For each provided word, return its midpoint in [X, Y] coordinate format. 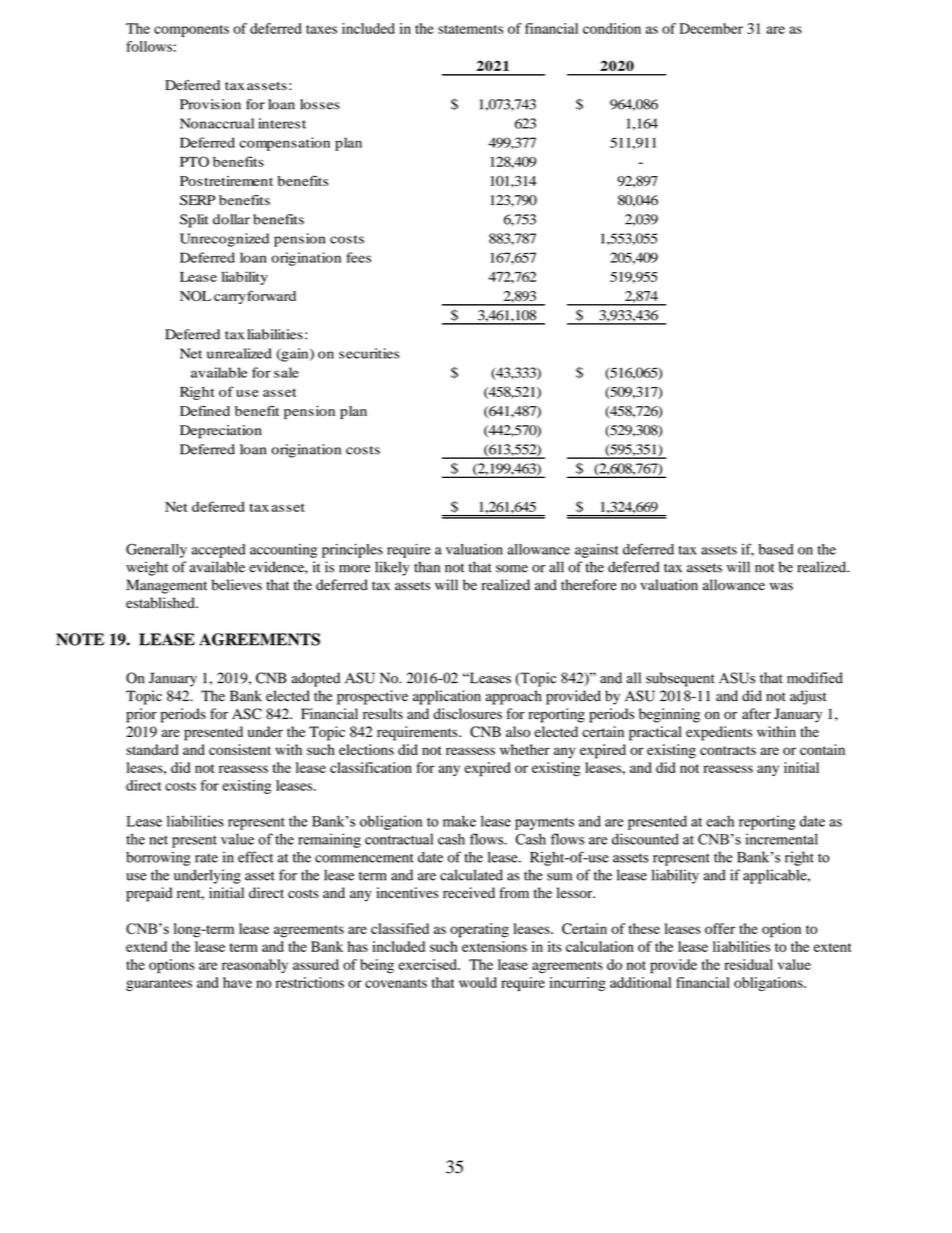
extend [146, 946]
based [776, 549]
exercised [428, 964]
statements [470, 29]
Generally [156, 550]
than [427, 567]
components [191, 31]
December [711, 28]
